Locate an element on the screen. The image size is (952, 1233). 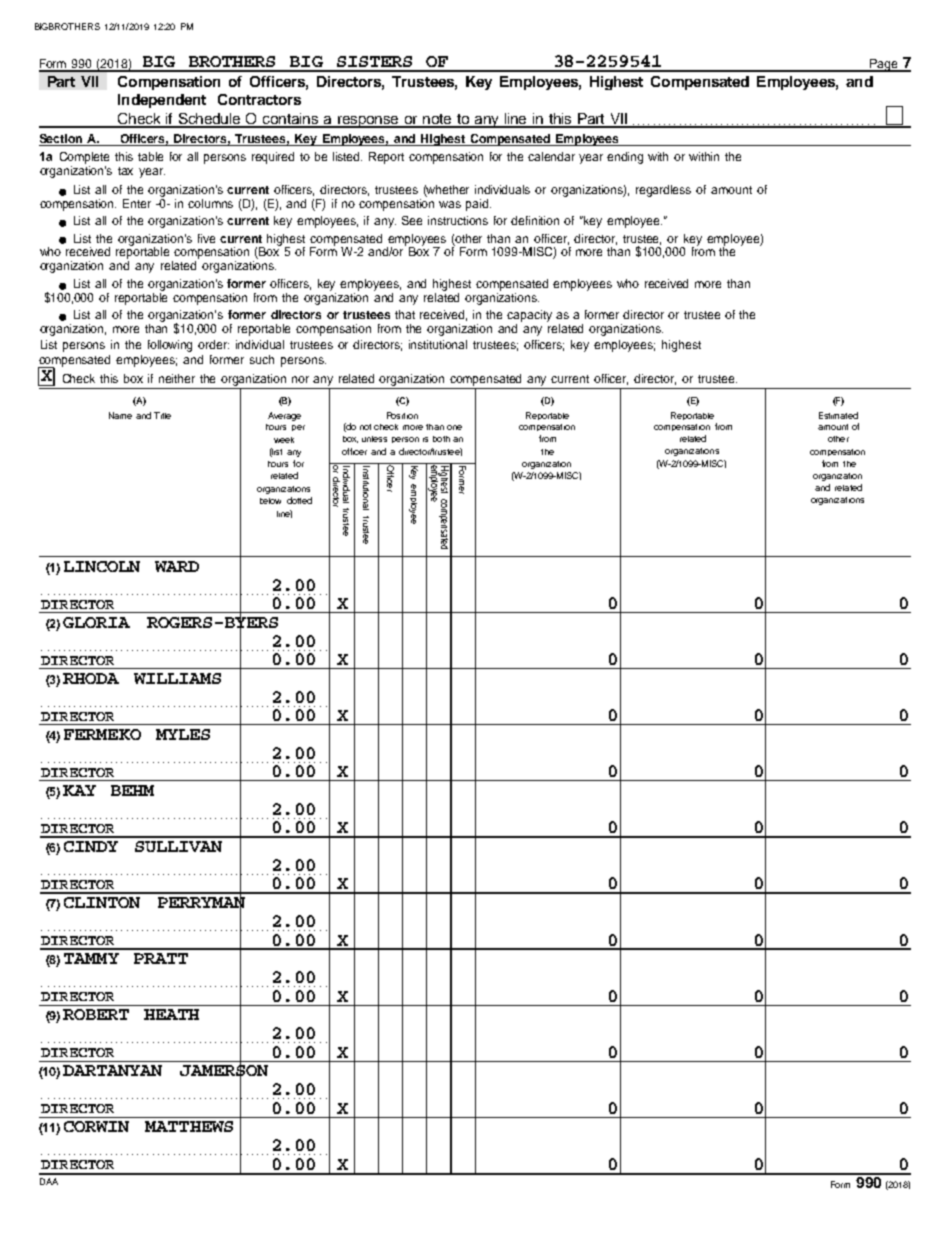
CORWIN is located at coordinates (96, 1126).
